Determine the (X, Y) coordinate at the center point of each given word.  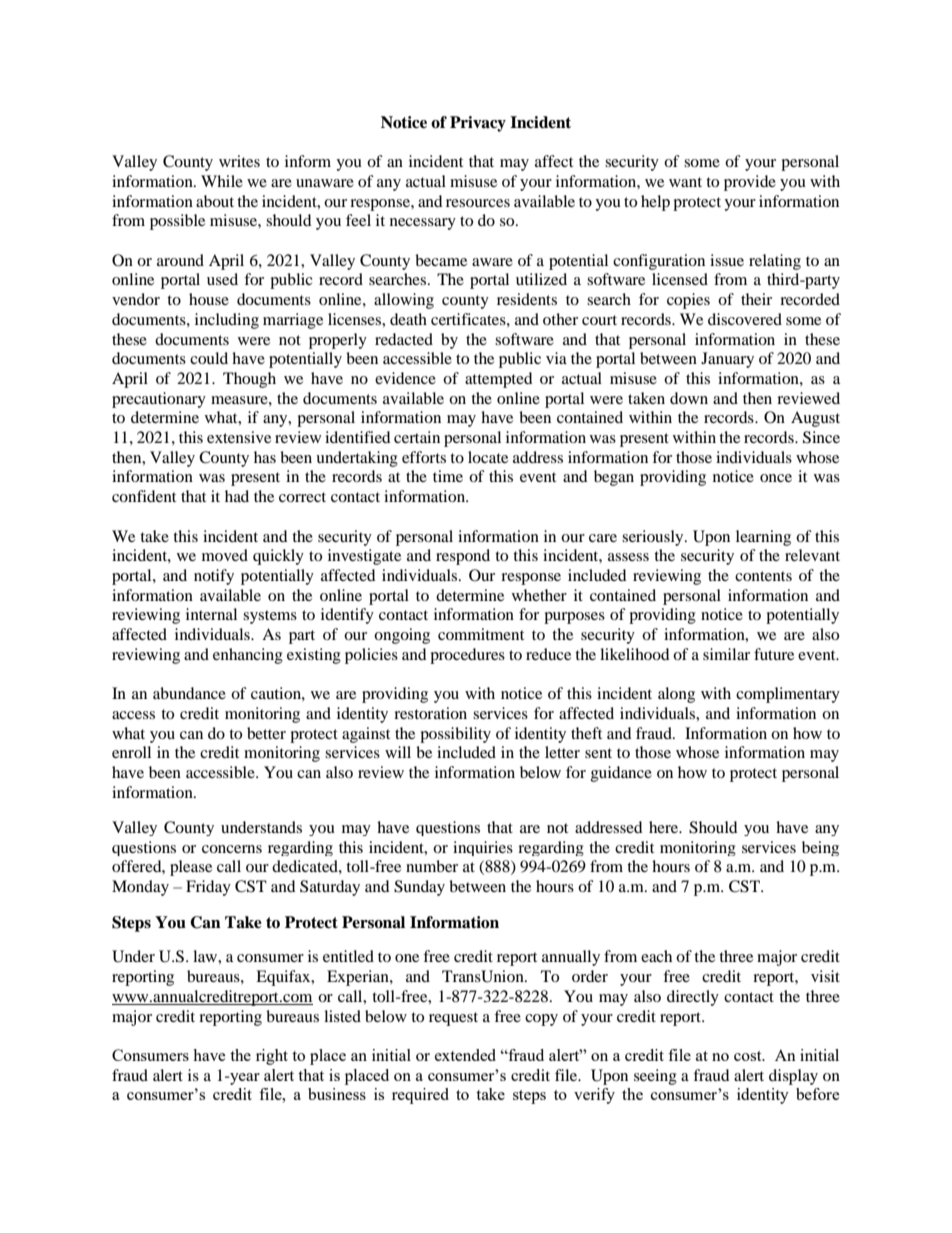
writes (239, 161)
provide (750, 183)
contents (763, 576)
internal (211, 614)
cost (749, 1056)
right (272, 1057)
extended (465, 1055)
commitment (481, 634)
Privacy (478, 124)
